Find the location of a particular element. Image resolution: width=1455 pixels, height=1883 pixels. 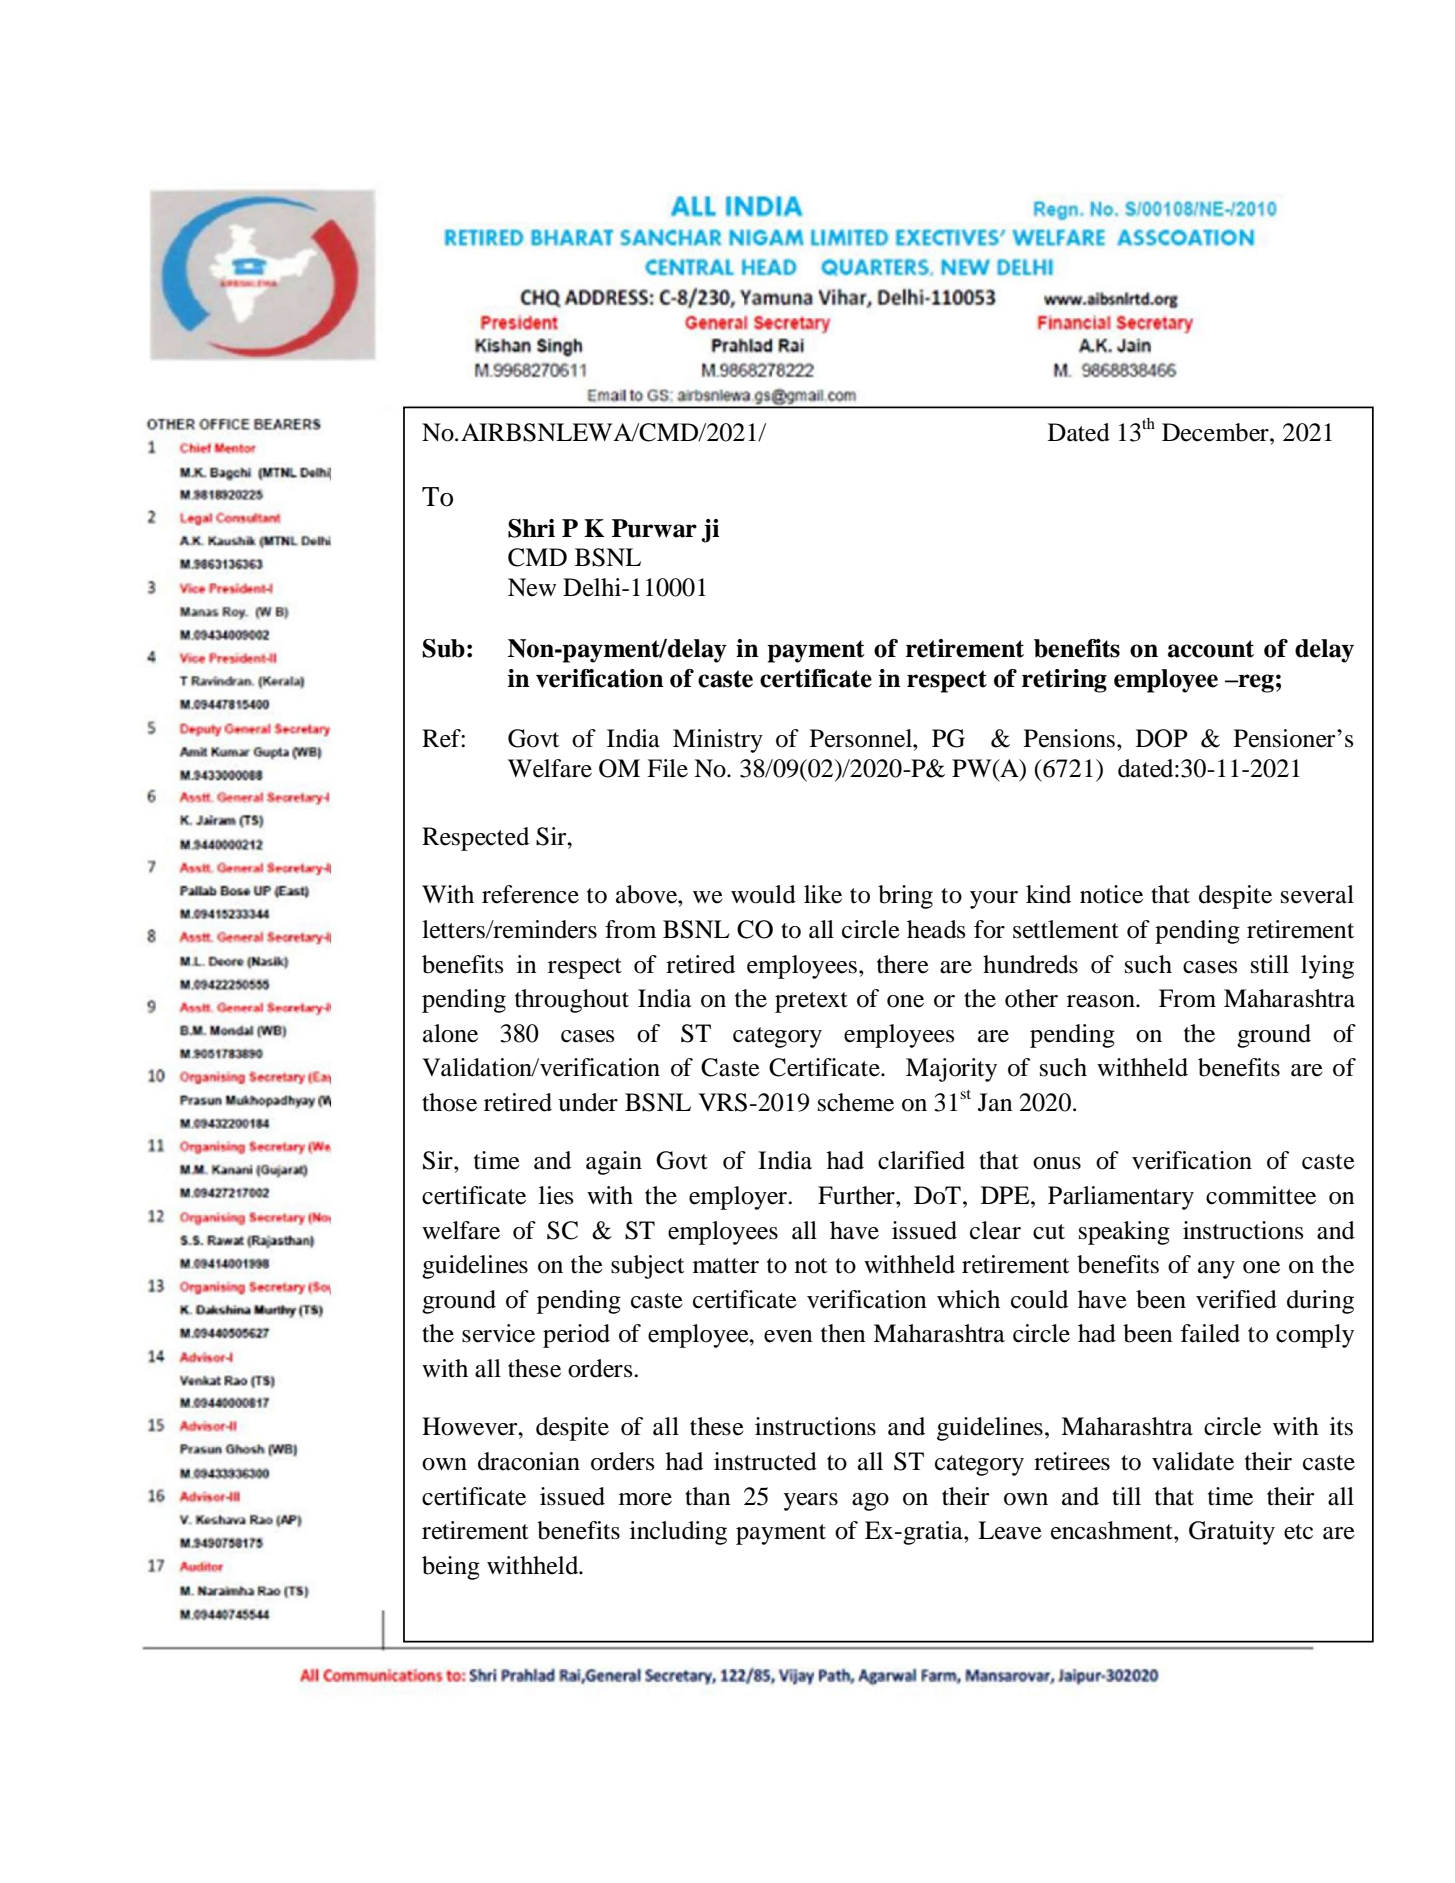

subject is located at coordinates (647, 1267).
